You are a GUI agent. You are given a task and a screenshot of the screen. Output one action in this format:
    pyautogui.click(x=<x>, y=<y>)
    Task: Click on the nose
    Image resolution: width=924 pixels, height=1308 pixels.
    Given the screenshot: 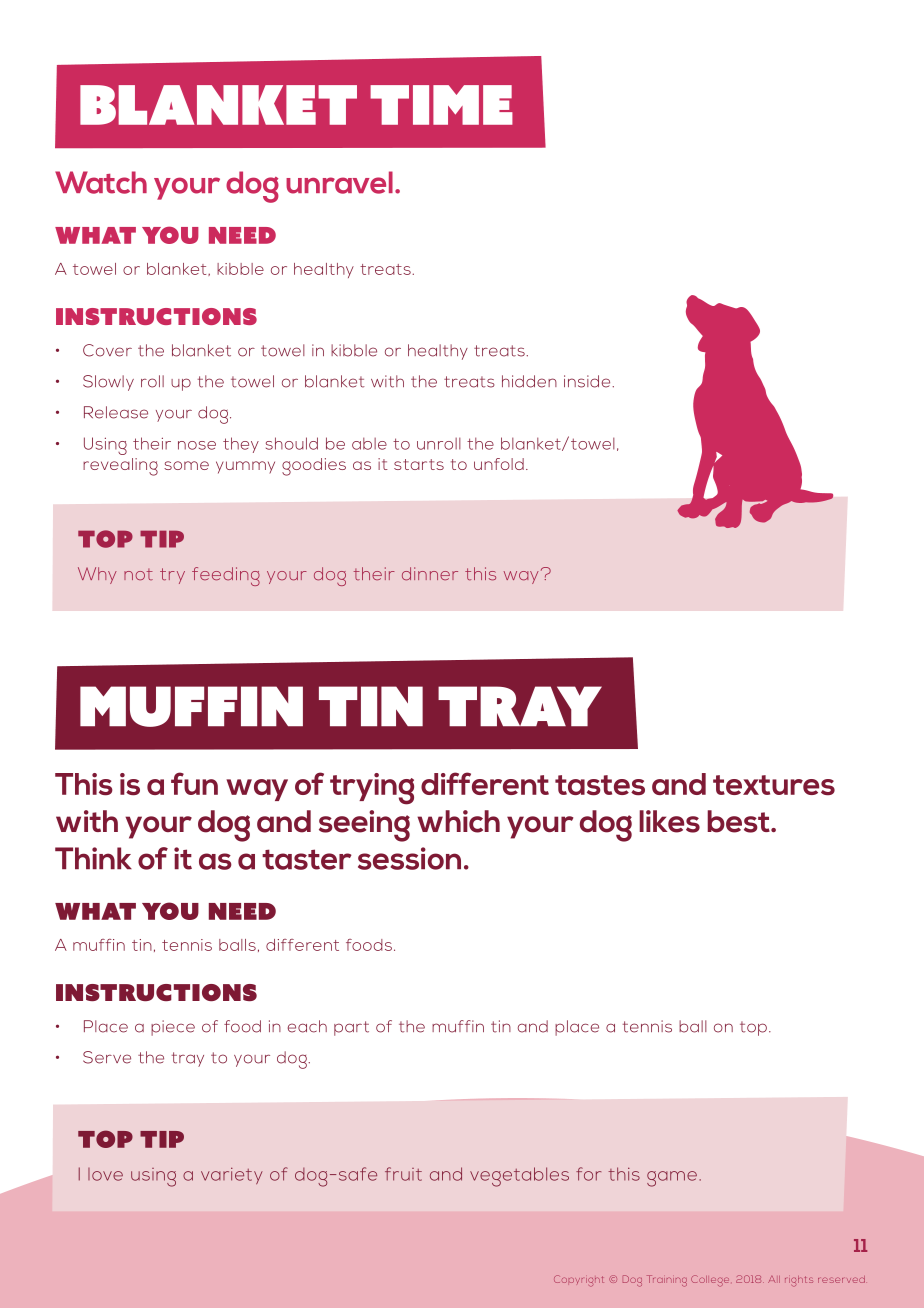 What is the action you would take?
    pyautogui.click(x=197, y=445)
